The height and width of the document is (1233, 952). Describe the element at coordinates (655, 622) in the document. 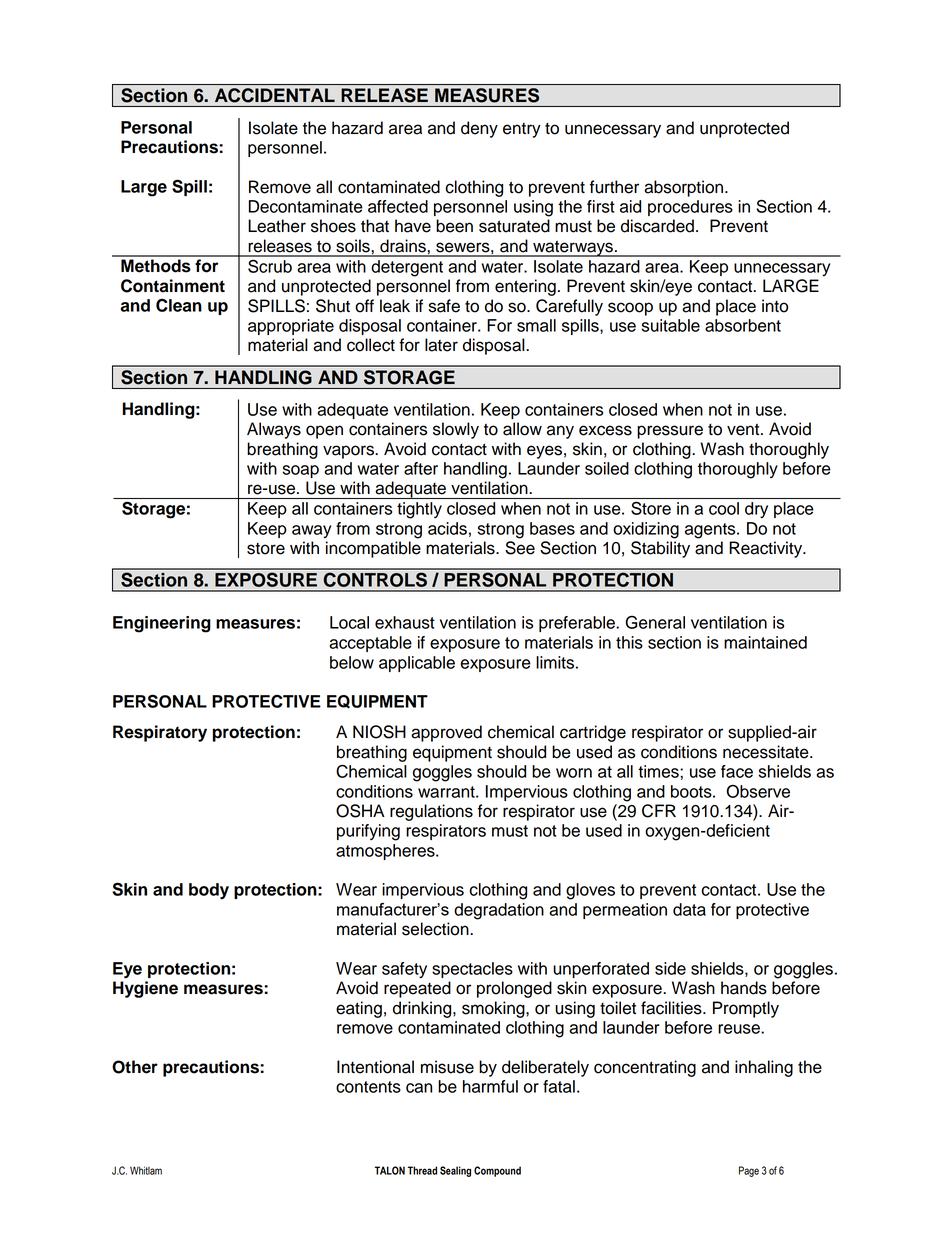

I see `General` at that location.
